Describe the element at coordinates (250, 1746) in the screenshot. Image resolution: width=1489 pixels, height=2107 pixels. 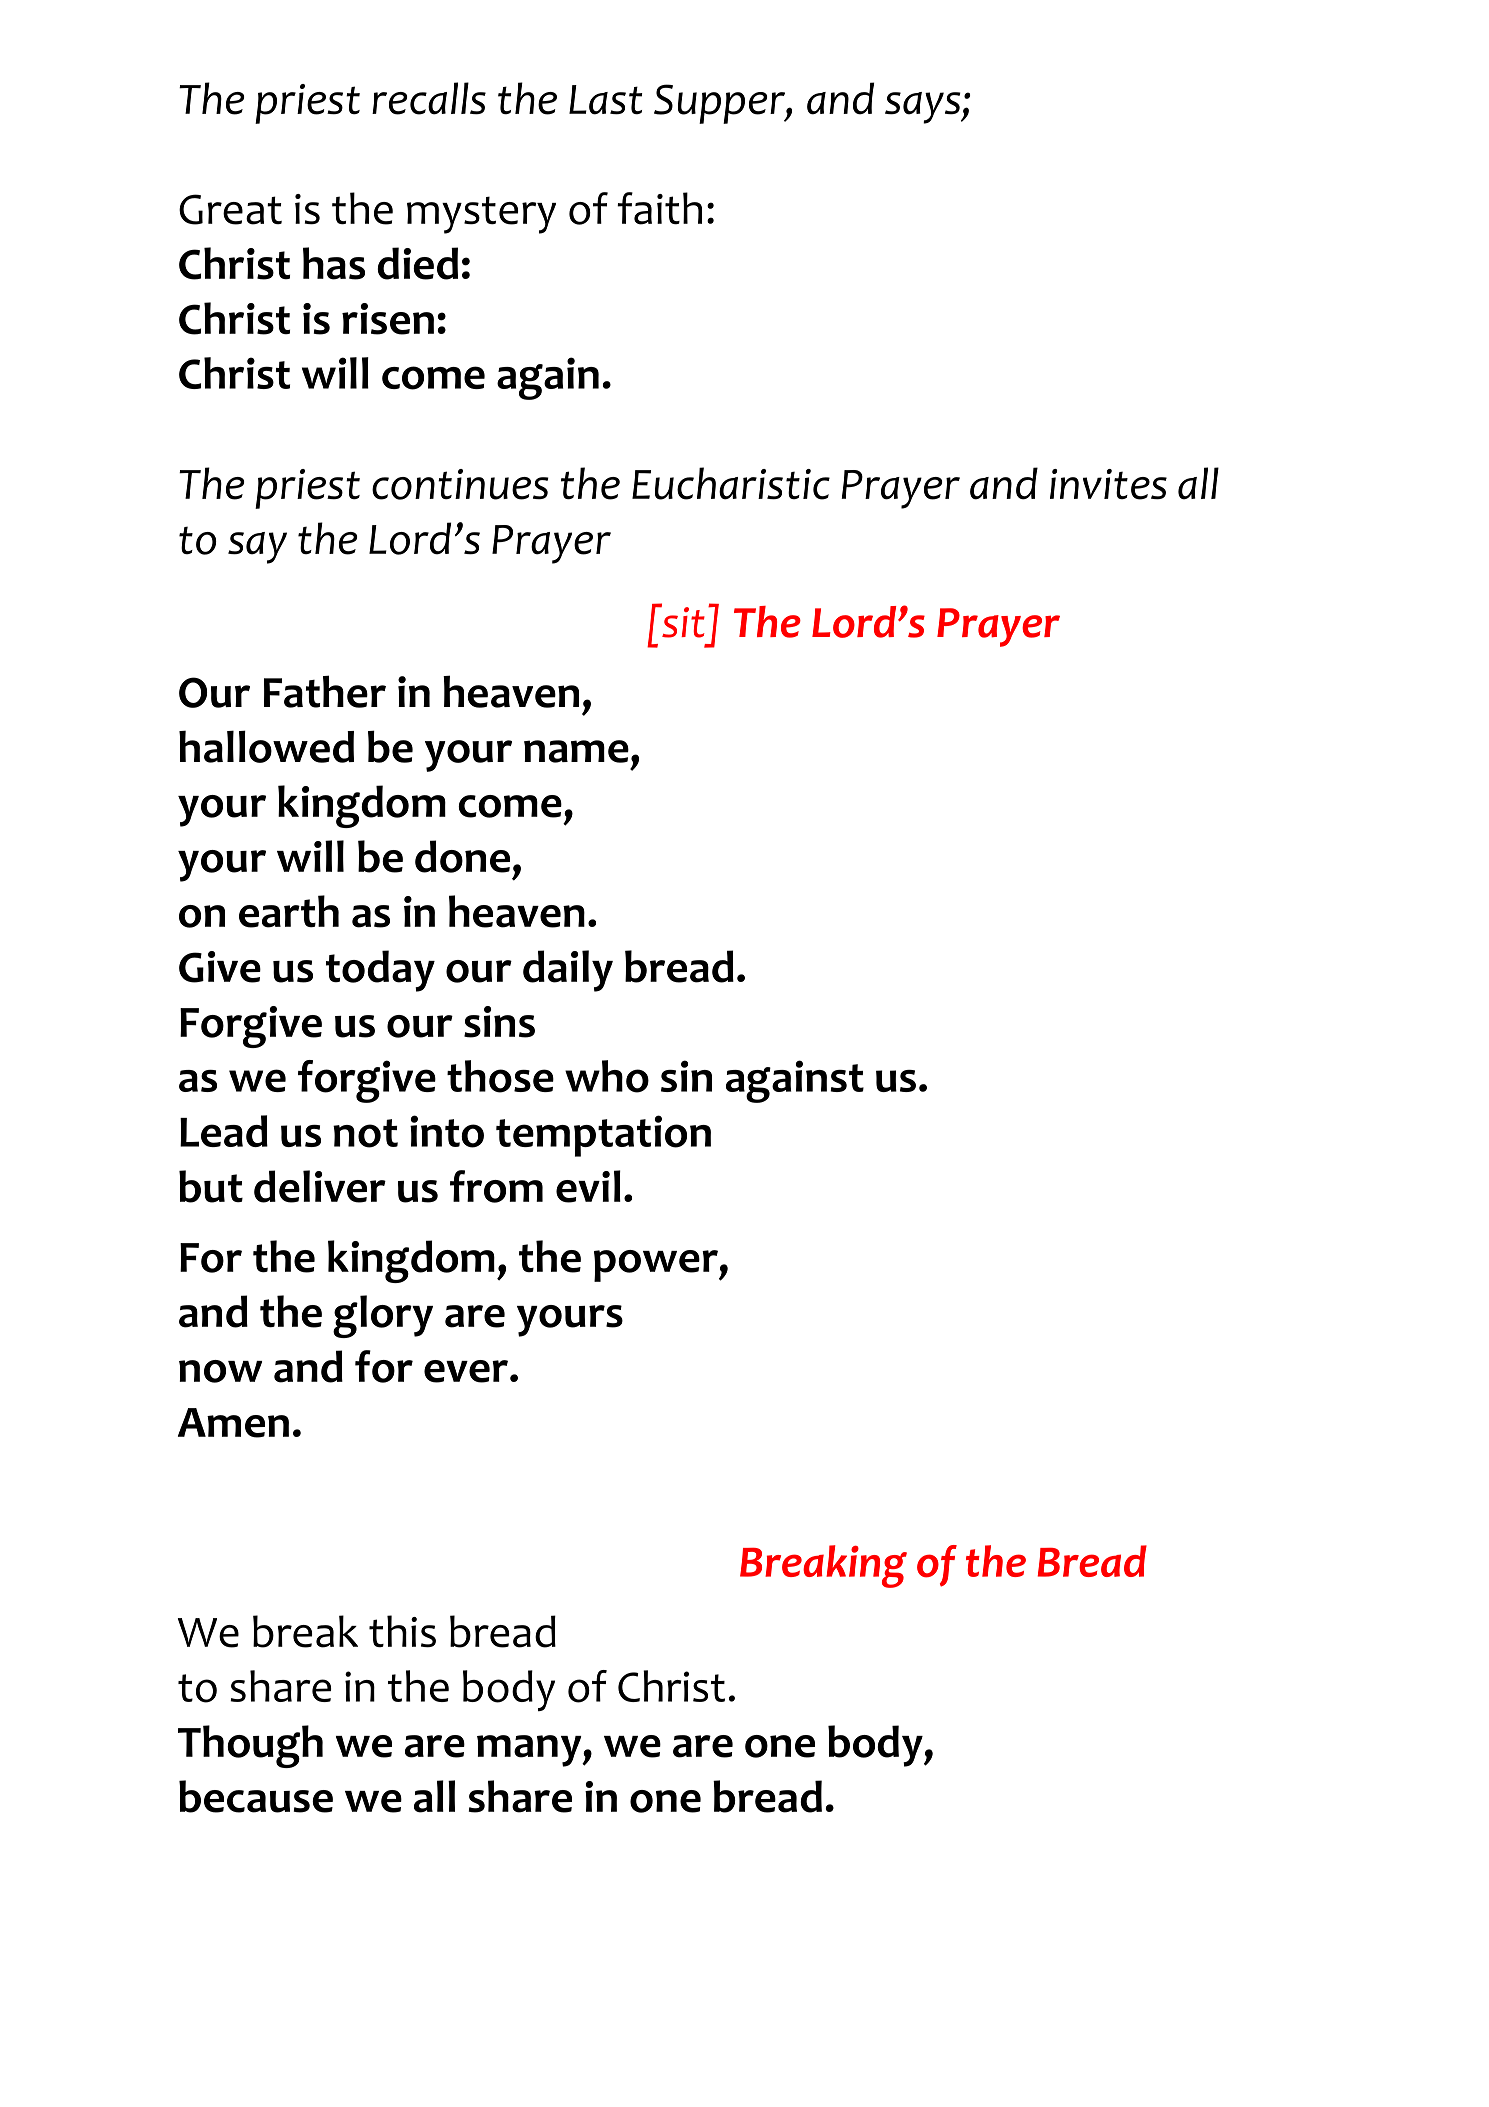
I see `Though` at that location.
